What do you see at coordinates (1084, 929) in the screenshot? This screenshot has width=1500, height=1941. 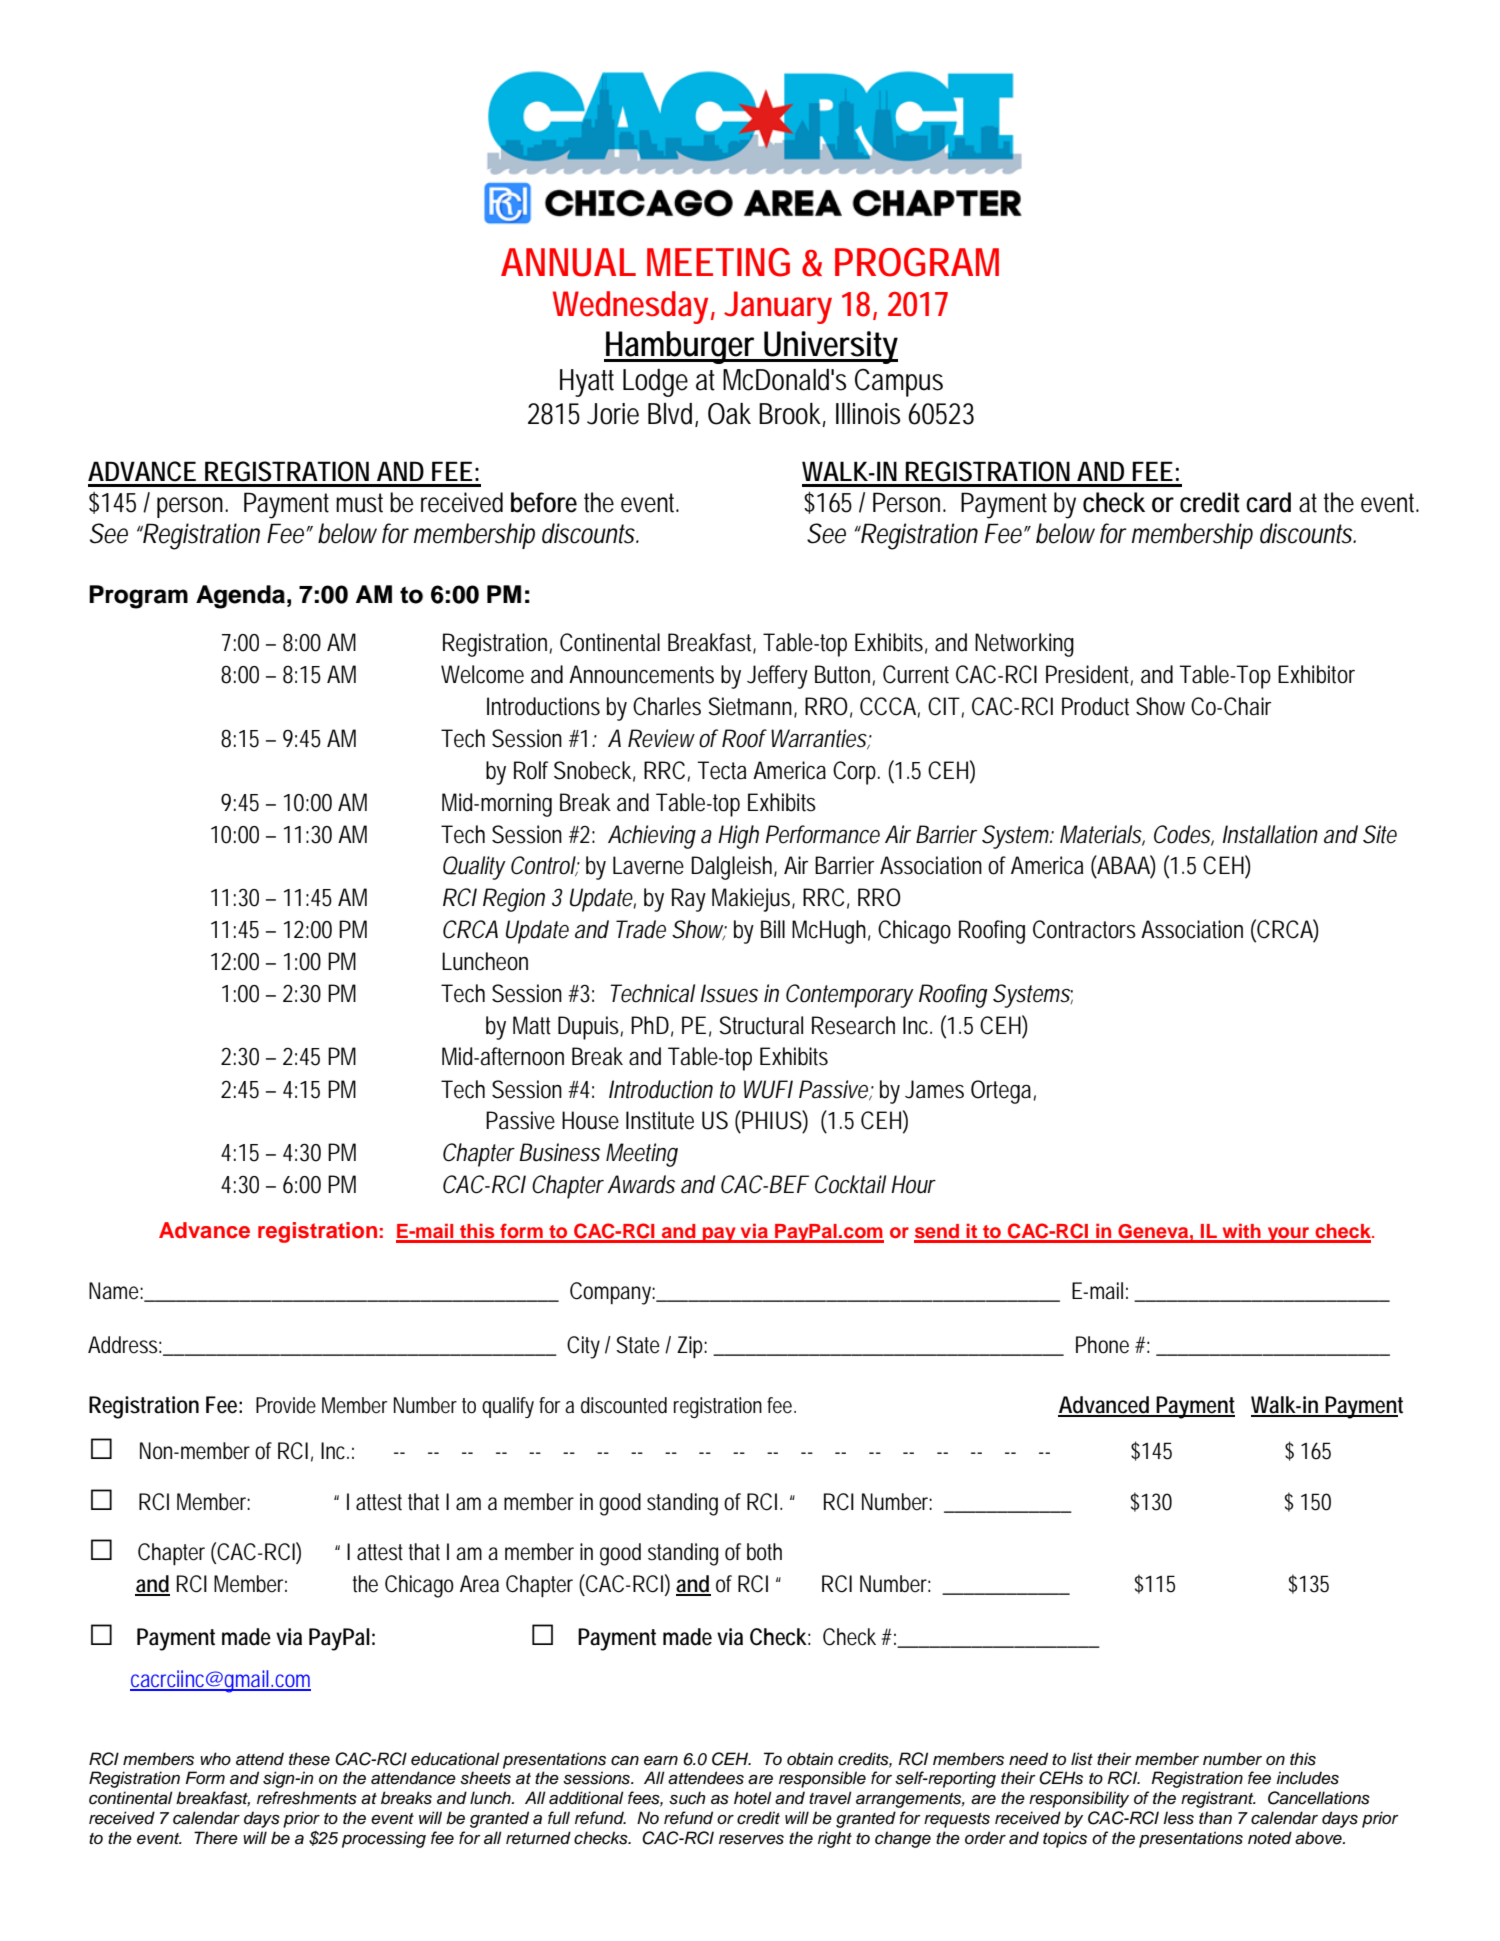 I see `Contractors` at bounding box center [1084, 929].
